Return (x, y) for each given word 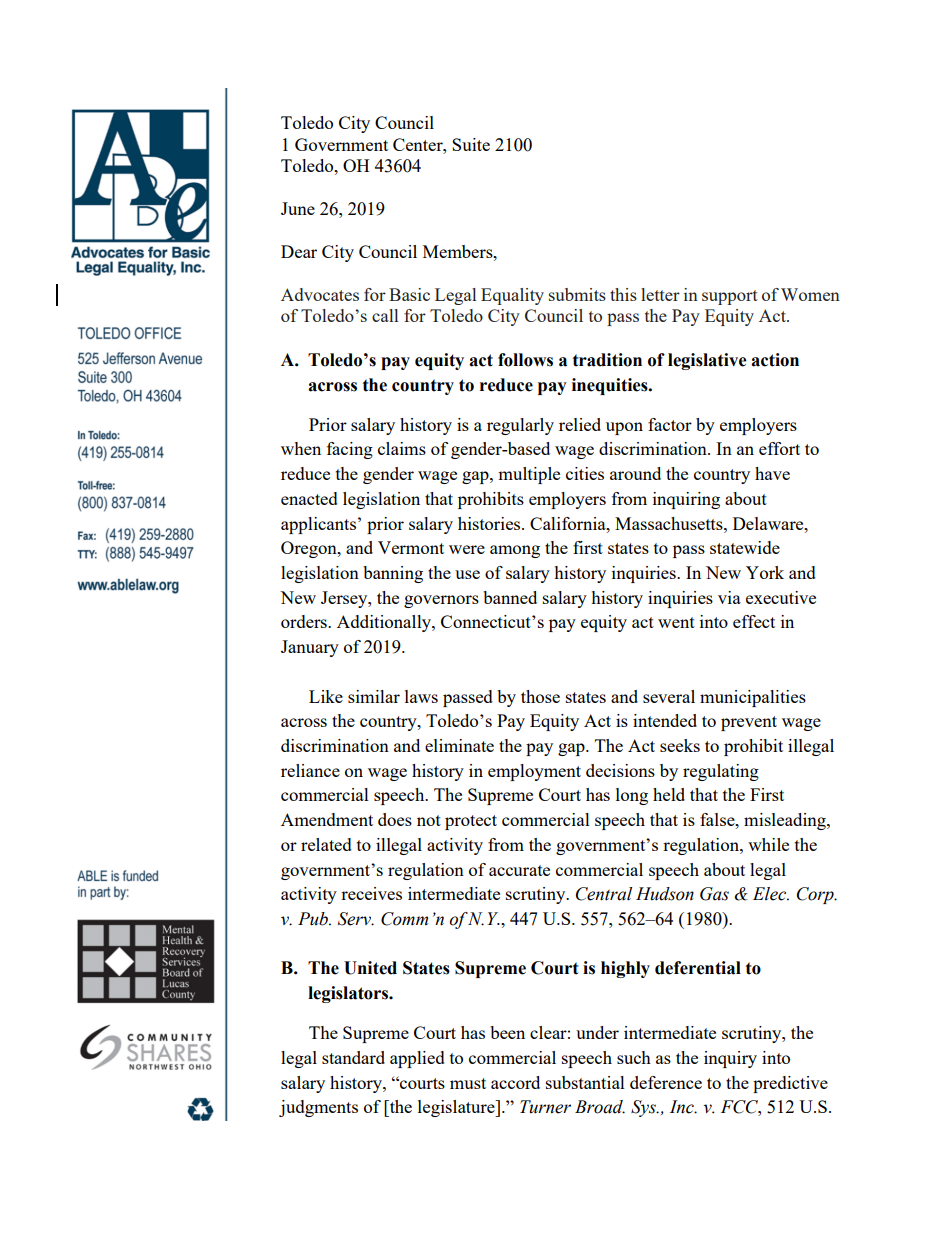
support (730, 297)
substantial (585, 1082)
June (298, 208)
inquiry (730, 1059)
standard (353, 1057)
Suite (471, 144)
